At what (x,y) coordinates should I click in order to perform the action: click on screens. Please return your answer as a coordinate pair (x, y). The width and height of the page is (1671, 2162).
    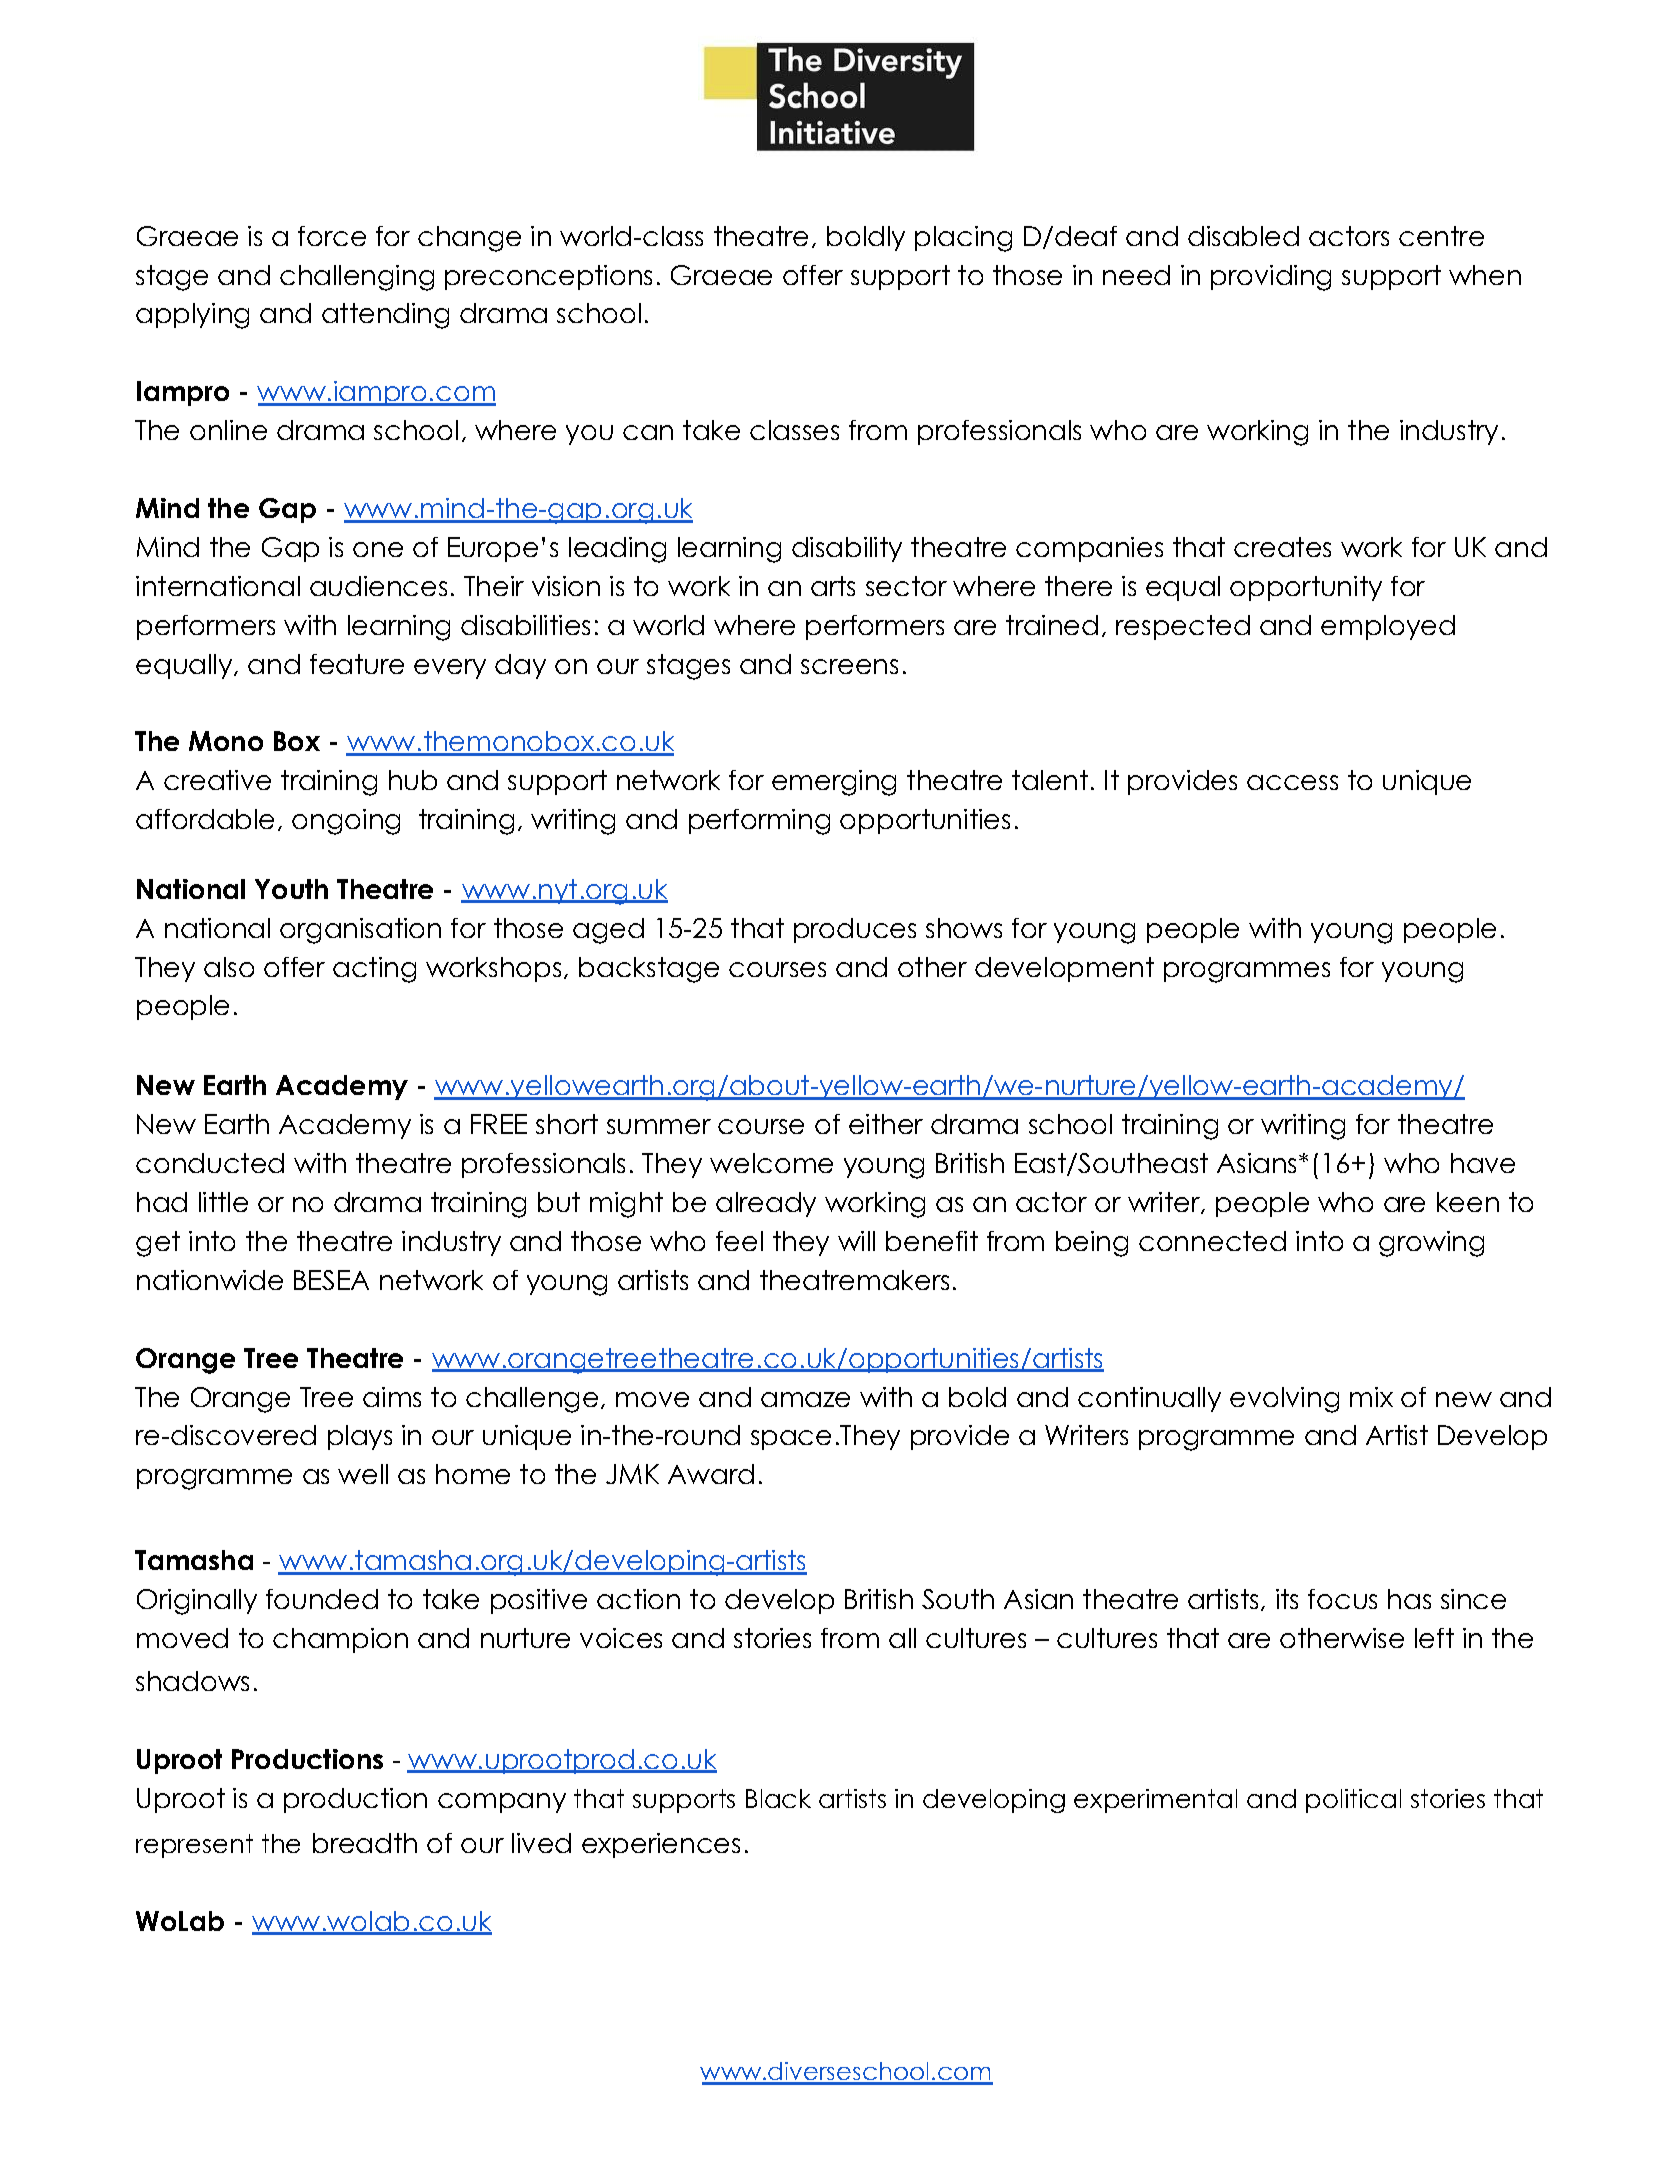
    Looking at the image, I should click on (849, 666).
